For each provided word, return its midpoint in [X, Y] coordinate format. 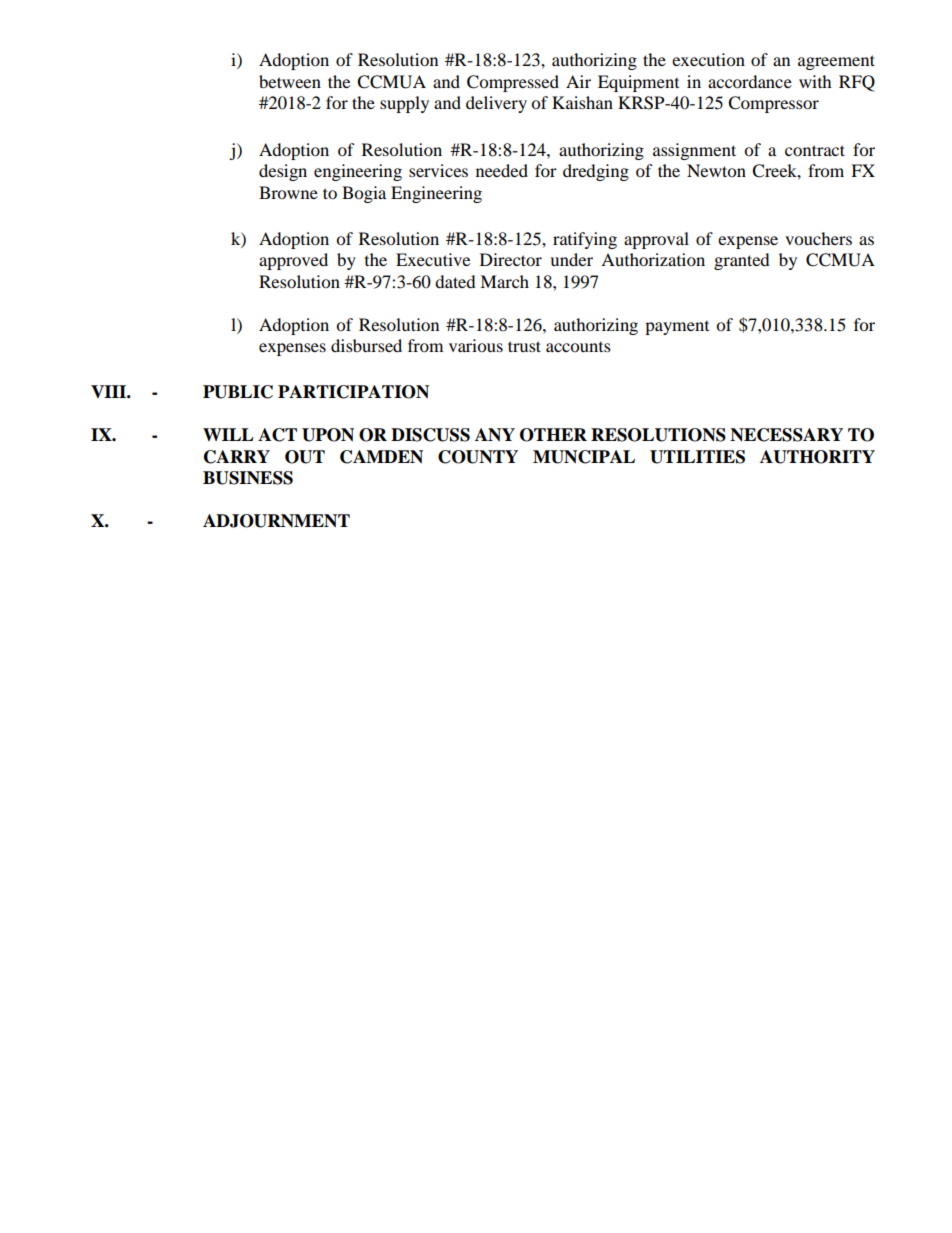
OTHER [553, 435]
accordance [750, 81]
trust [524, 346]
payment [677, 328]
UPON [328, 435]
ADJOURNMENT [276, 521]
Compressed [513, 83]
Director [511, 259]
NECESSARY [786, 435]
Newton [716, 170]
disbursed [366, 345]
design [283, 172]
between [290, 81]
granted [742, 261]
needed [502, 170]
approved [293, 261]
